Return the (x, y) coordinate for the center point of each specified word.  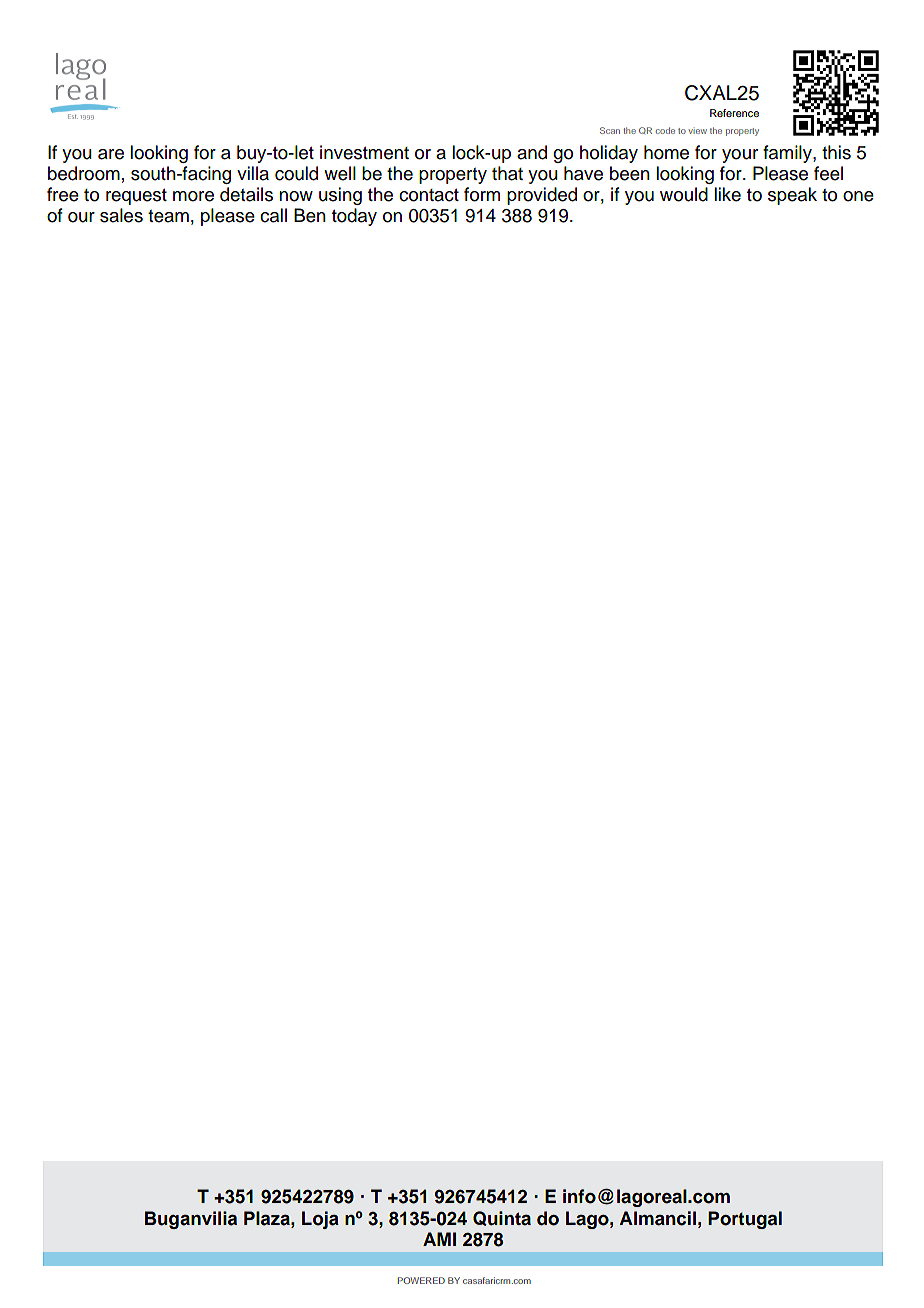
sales (121, 215)
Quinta (502, 1218)
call (273, 215)
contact (429, 195)
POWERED (421, 1280)
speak (792, 196)
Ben (310, 215)
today (354, 217)
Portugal (745, 1220)
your (740, 156)
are (111, 154)
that (507, 173)
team (168, 216)
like (727, 194)
